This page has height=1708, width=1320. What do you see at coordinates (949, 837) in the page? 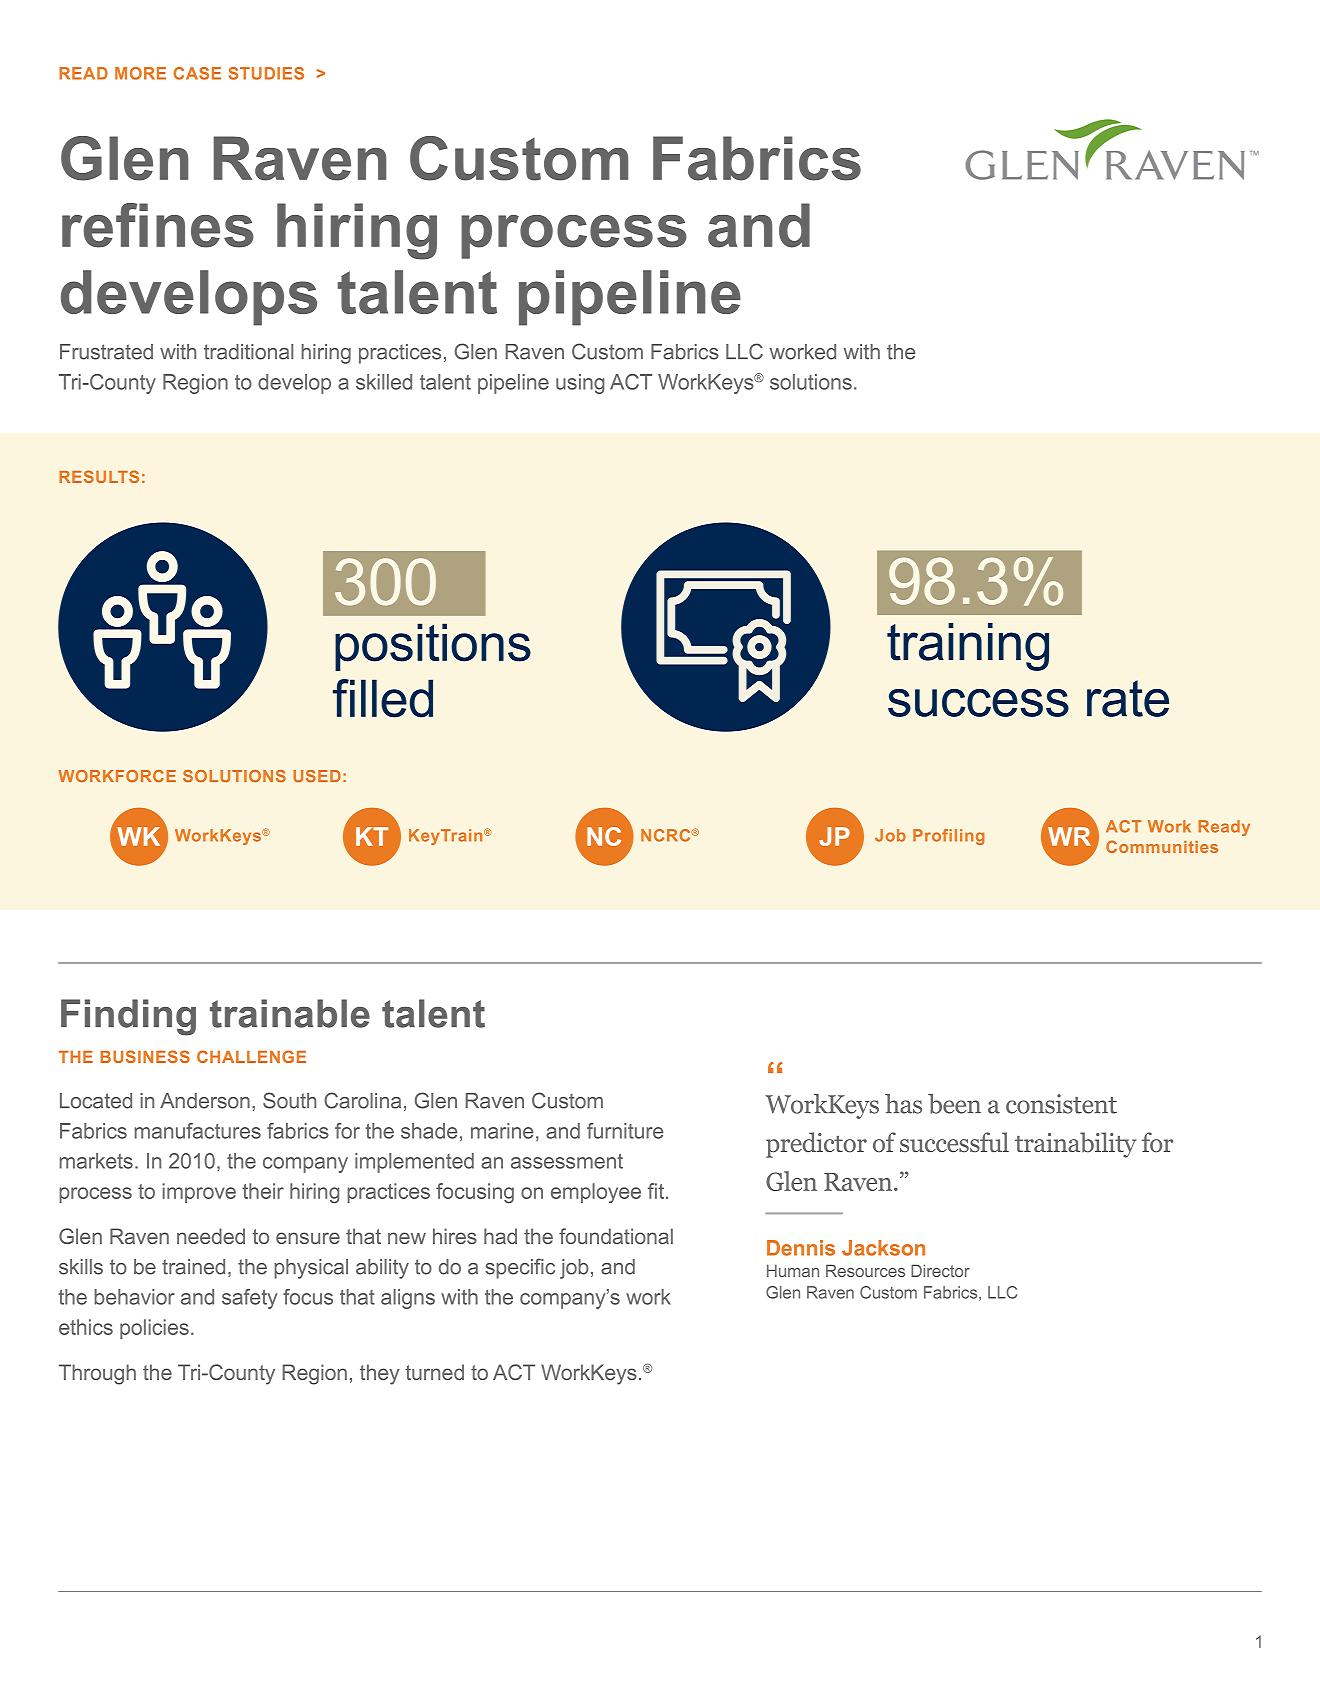
I see `Profiling` at bounding box center [949, 837].
